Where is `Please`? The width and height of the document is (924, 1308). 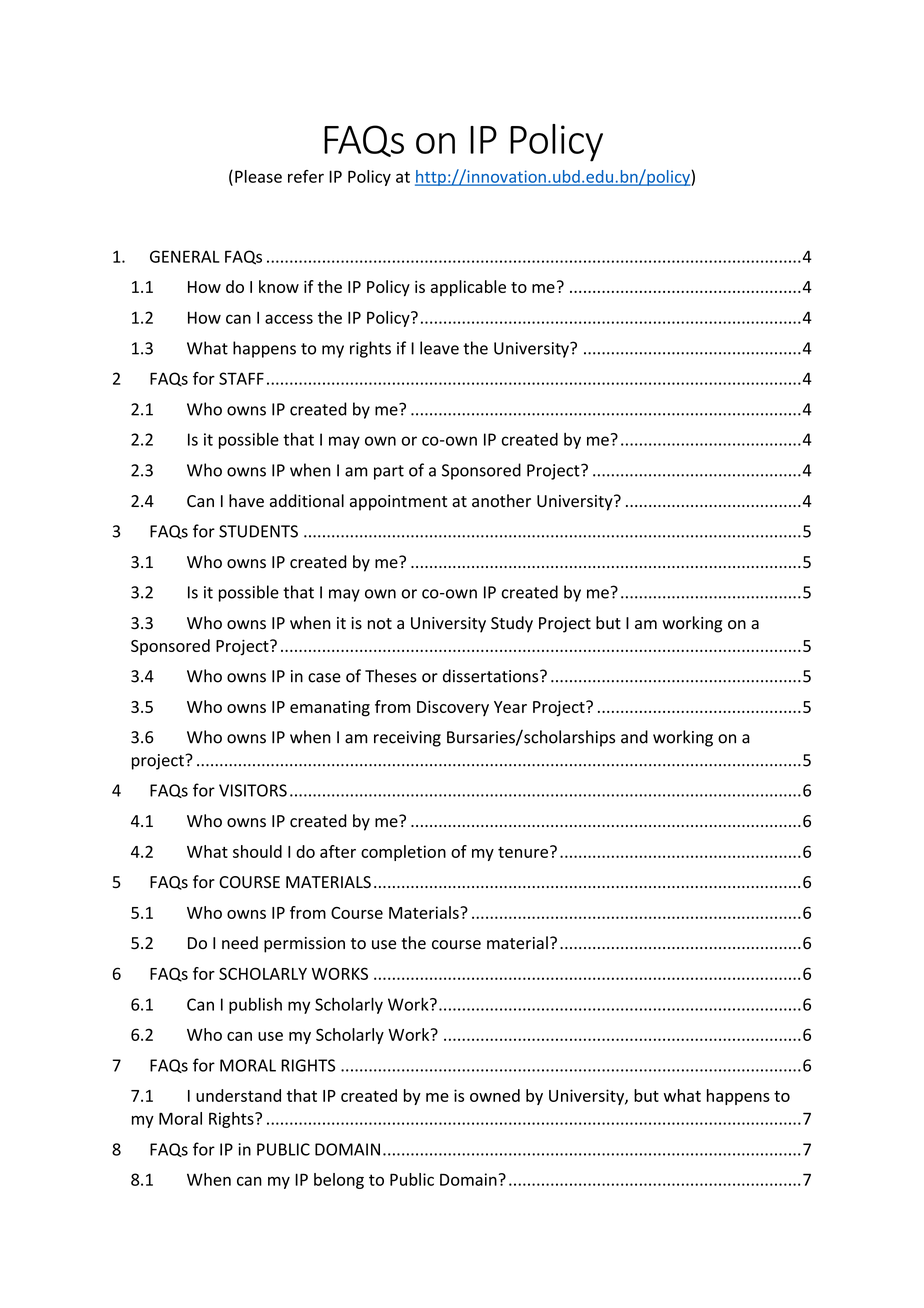
Please is located at coordinates (258, 176).
